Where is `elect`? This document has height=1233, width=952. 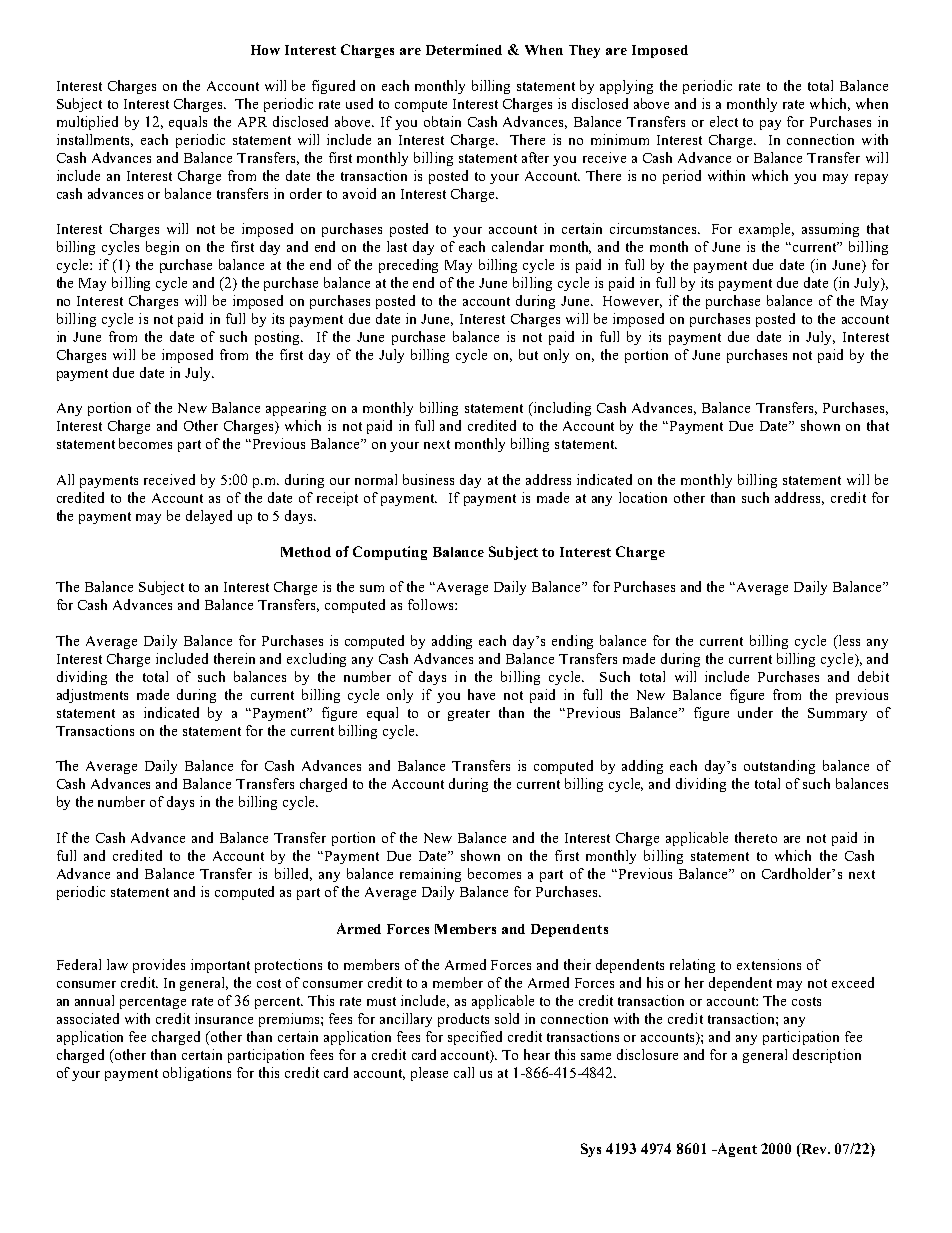 elect is located at coordinates (724, 121).
